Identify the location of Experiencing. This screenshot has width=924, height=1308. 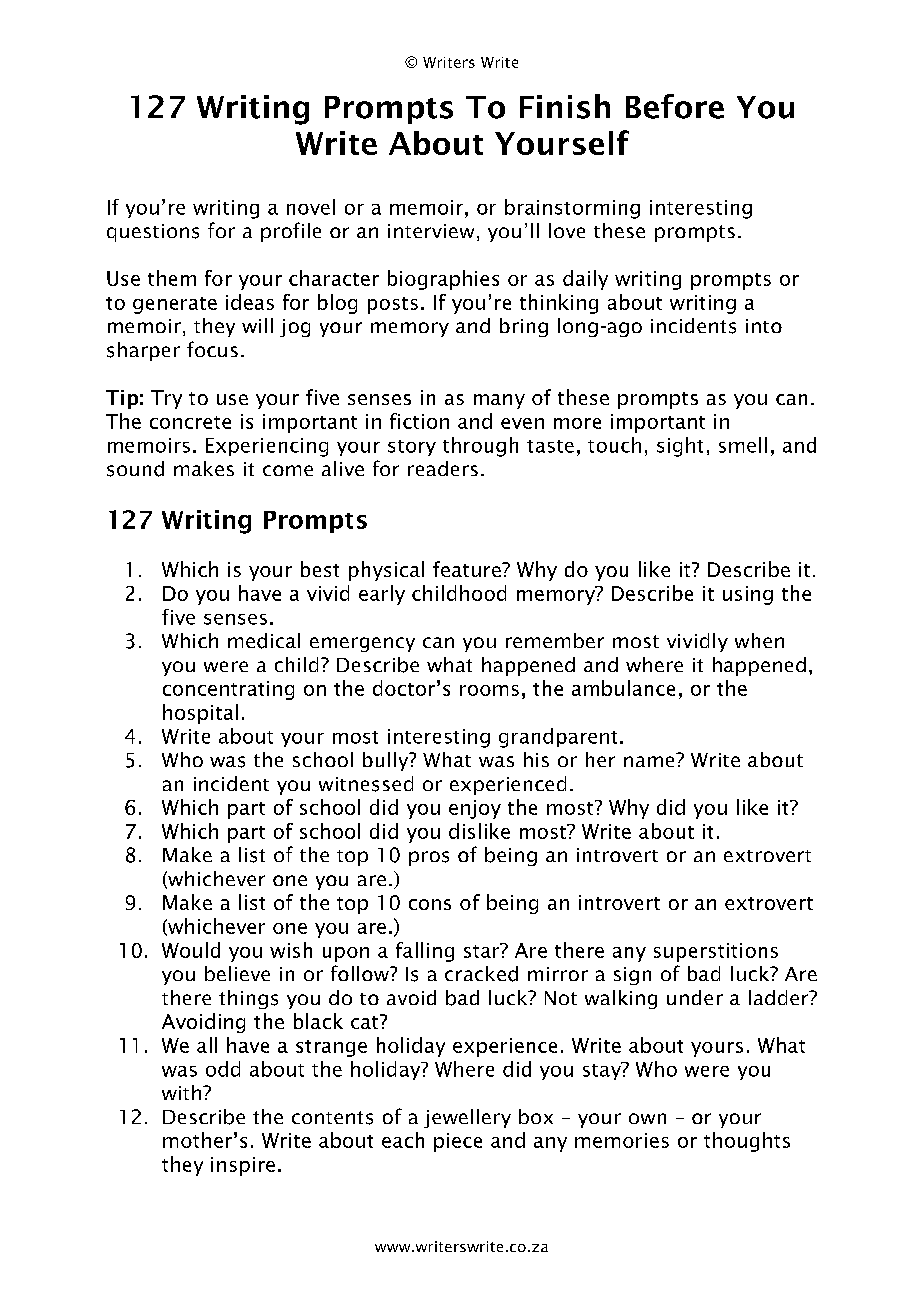
(267, 447).
